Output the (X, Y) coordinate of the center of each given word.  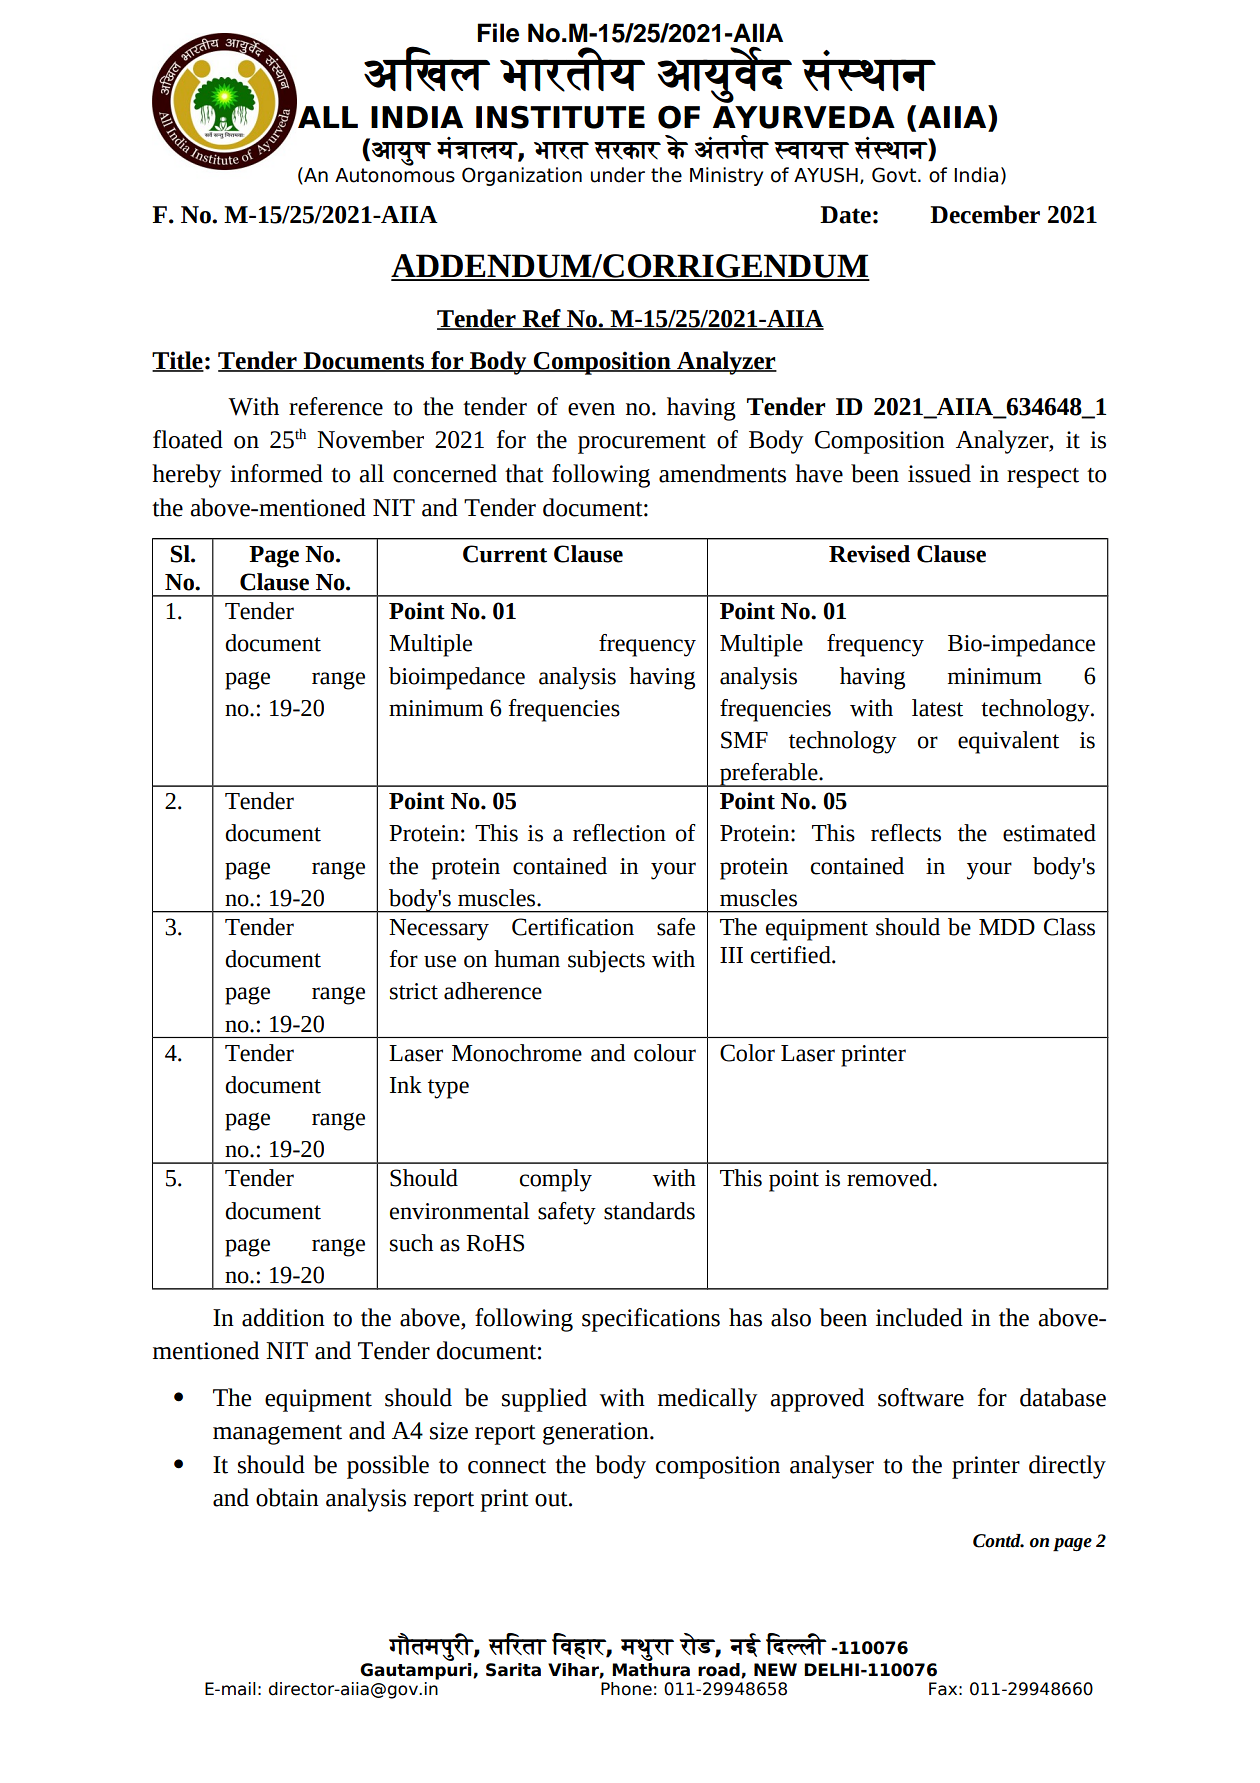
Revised (869, 554)
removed (890, 1178)
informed (276, 473)
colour (665, 1053)
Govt (895, 175)
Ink (406, 1084)
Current (505, 554)
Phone (626, 1689)
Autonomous (395, 174)
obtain (287, 1497)
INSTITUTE (560, 117)
